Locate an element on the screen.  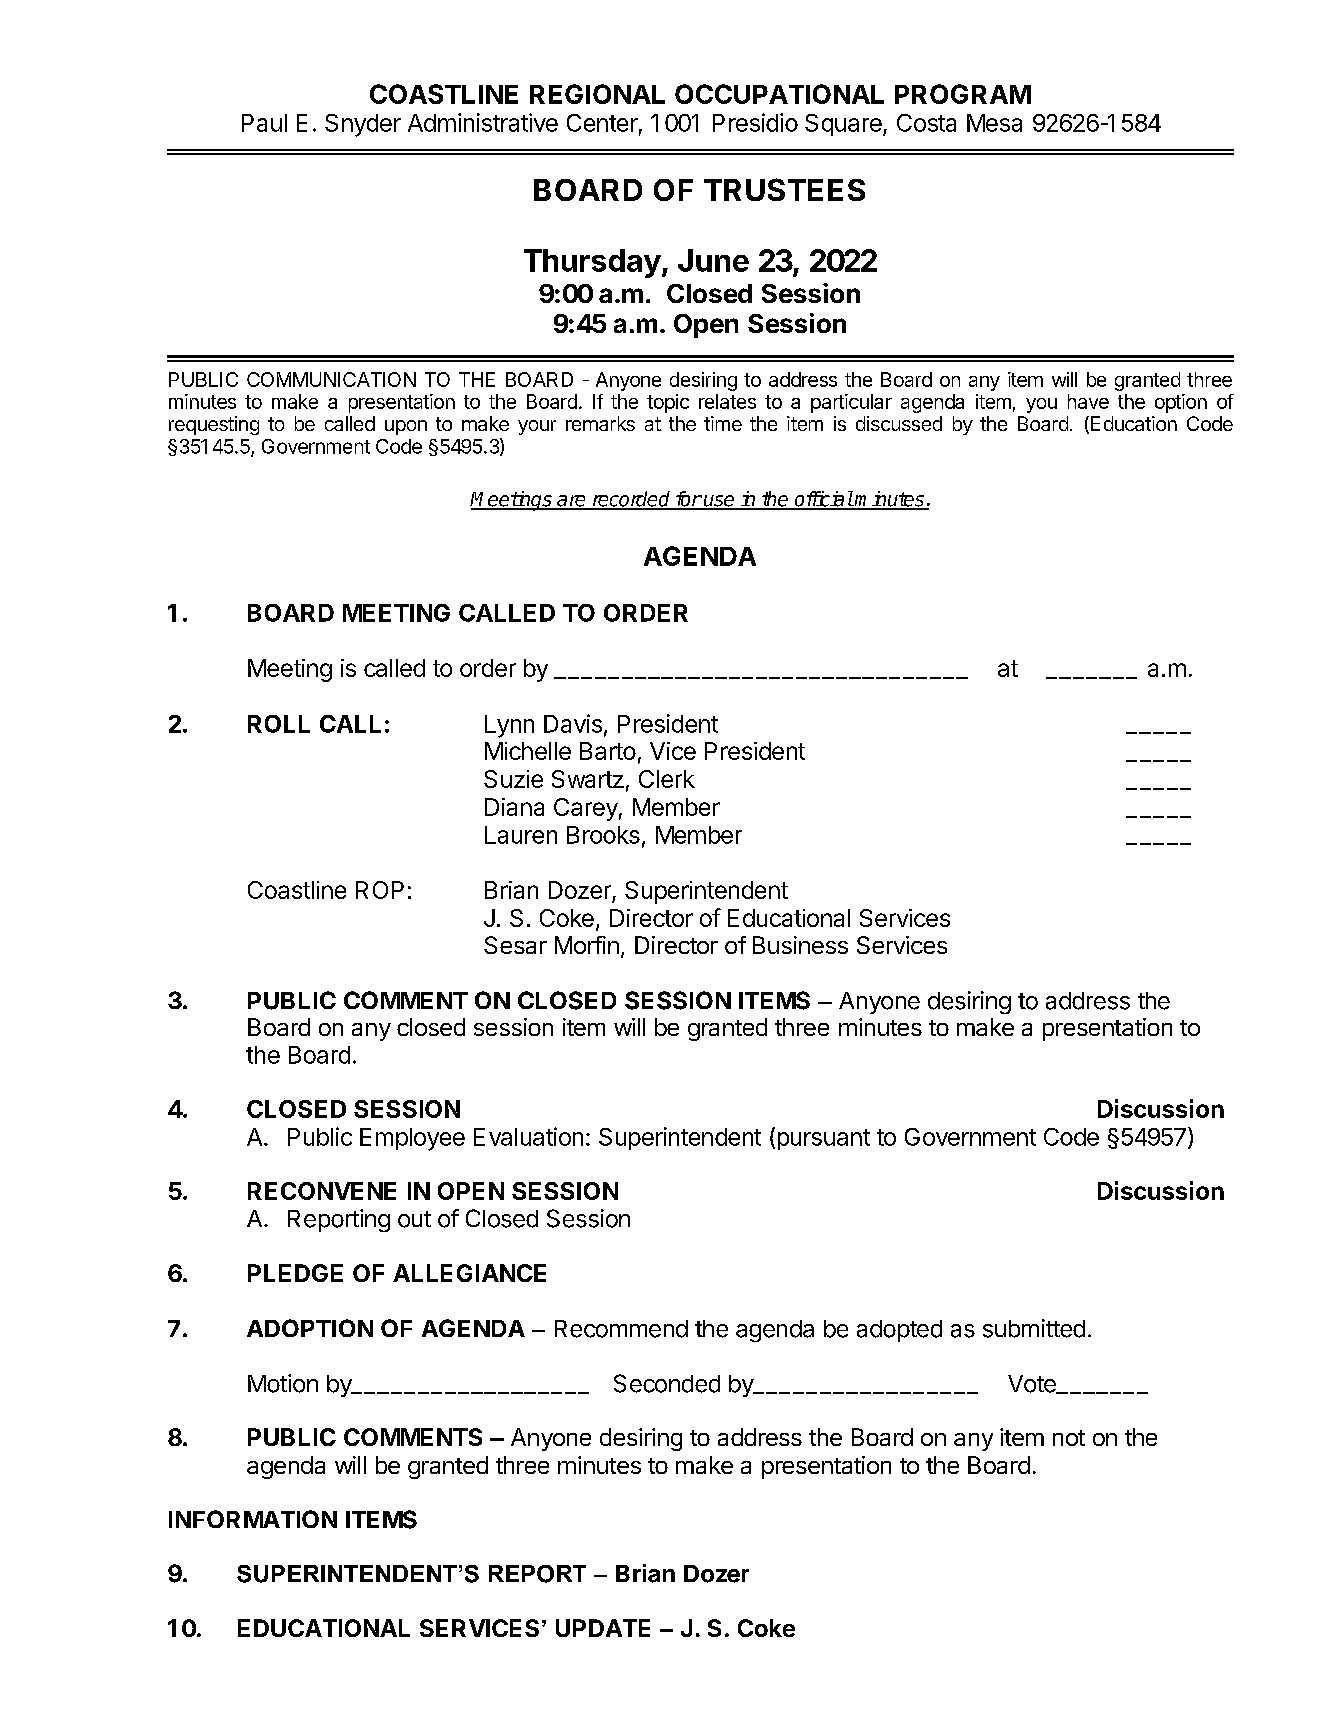
ROP is located at coordinates (380, 890).
